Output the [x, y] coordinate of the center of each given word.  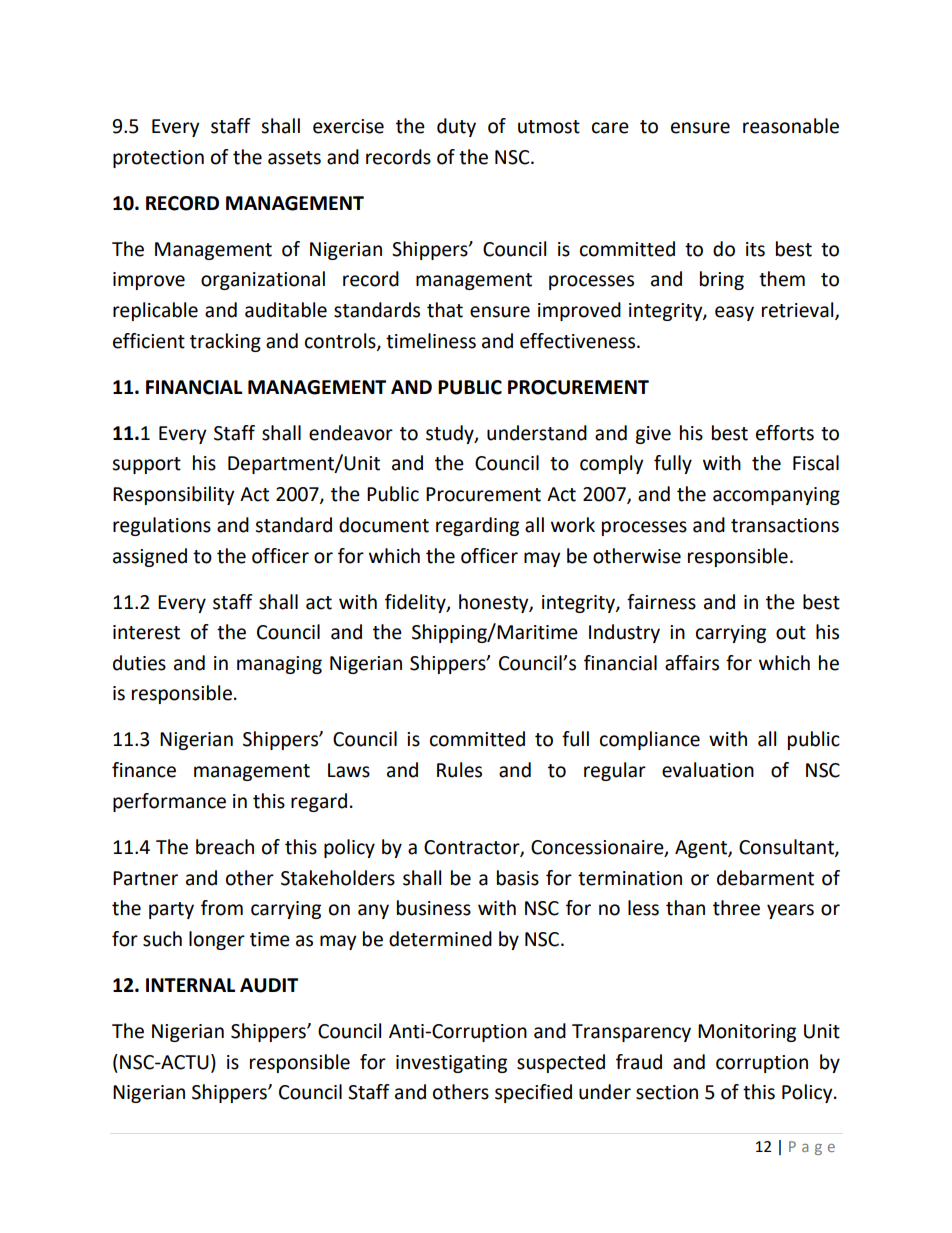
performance [169, 802]
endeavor [351, 433]
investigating [451, 1064]
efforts [785, 433]
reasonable [791, 126]
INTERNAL [190, 985]
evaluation [708, 770]
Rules [459, 770]
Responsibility [174, 495]
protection [158, 159]
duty [456, 127]
